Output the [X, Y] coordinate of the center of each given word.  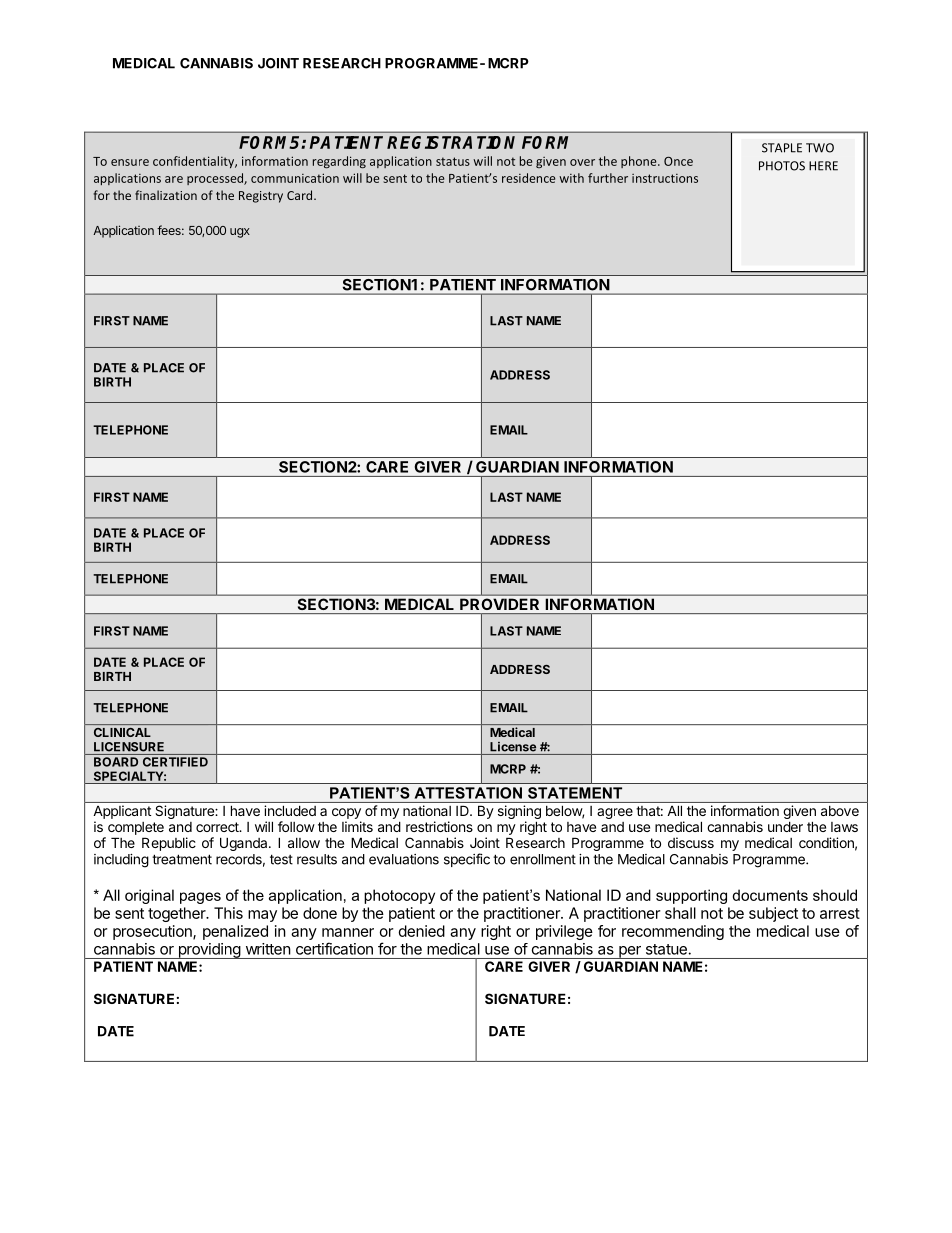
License [513, 747]
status [453, 161]
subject [773, 914]
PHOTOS [782, 166]
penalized [235, 932]
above [840, 811]
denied [422, 931]
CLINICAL [122, 732]
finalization [166, 195]
